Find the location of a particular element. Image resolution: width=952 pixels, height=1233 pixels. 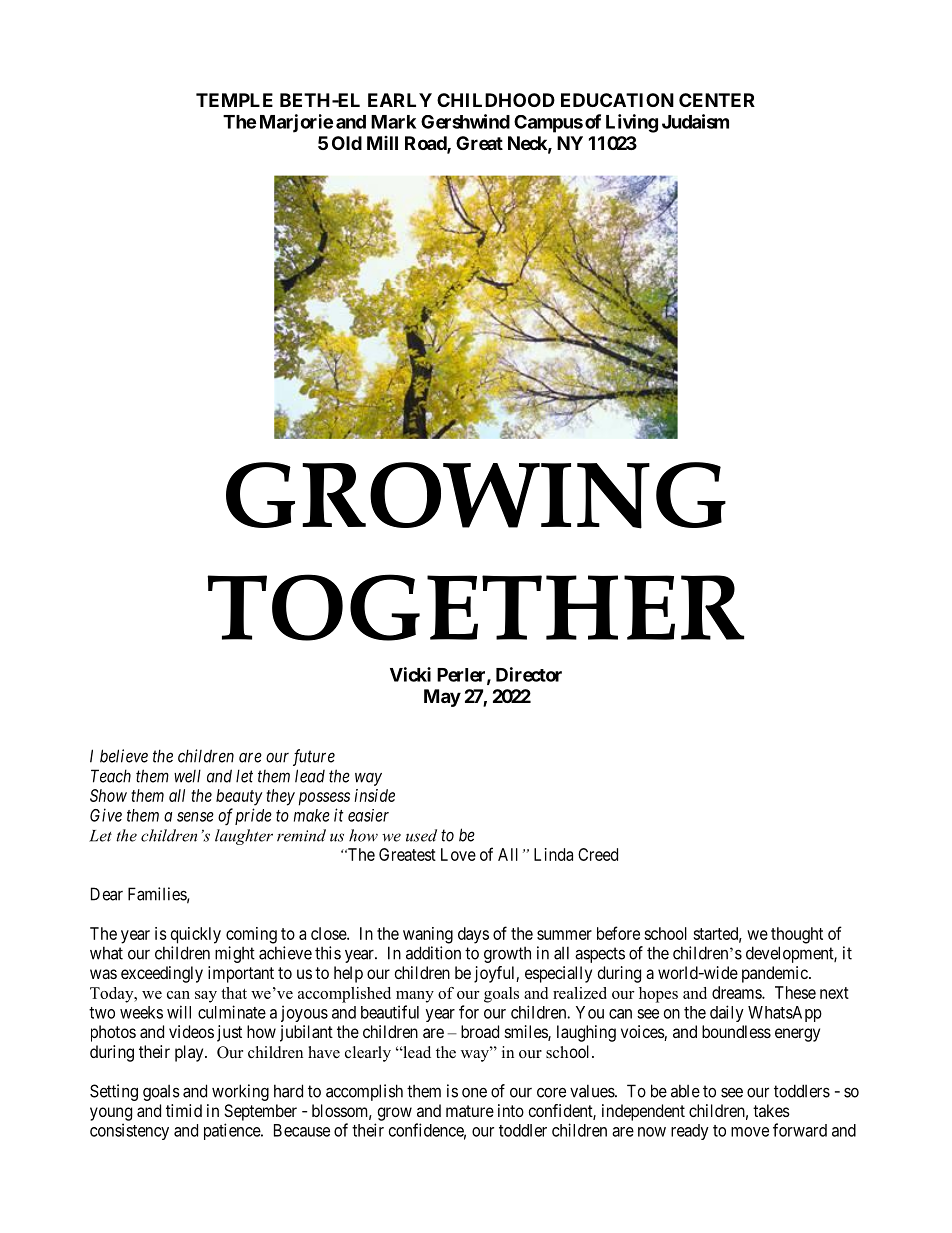

Director is located at coordinates (529, 674).
